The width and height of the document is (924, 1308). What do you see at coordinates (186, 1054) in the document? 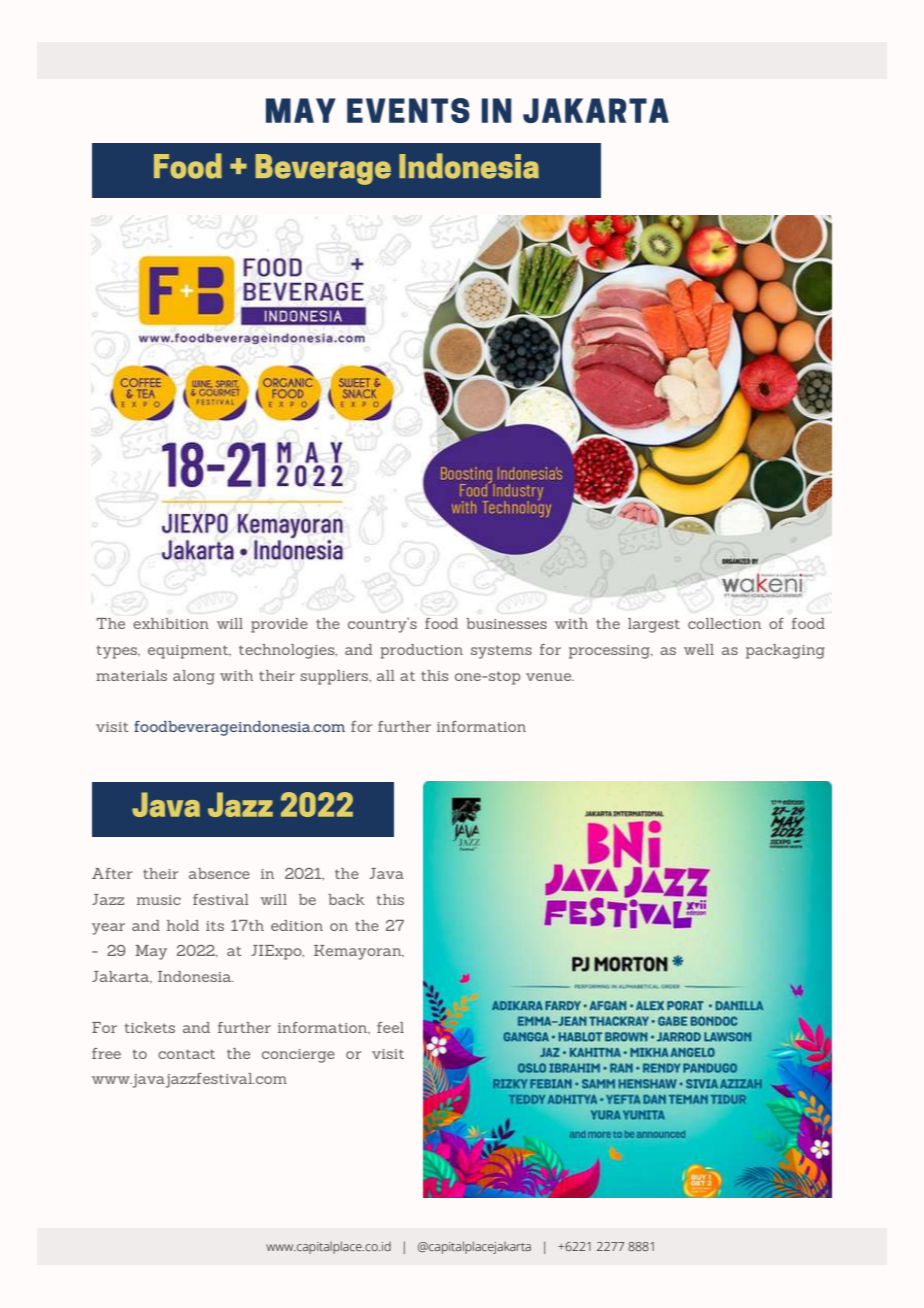
I see `contact` at bounding box center [186, 1054].
